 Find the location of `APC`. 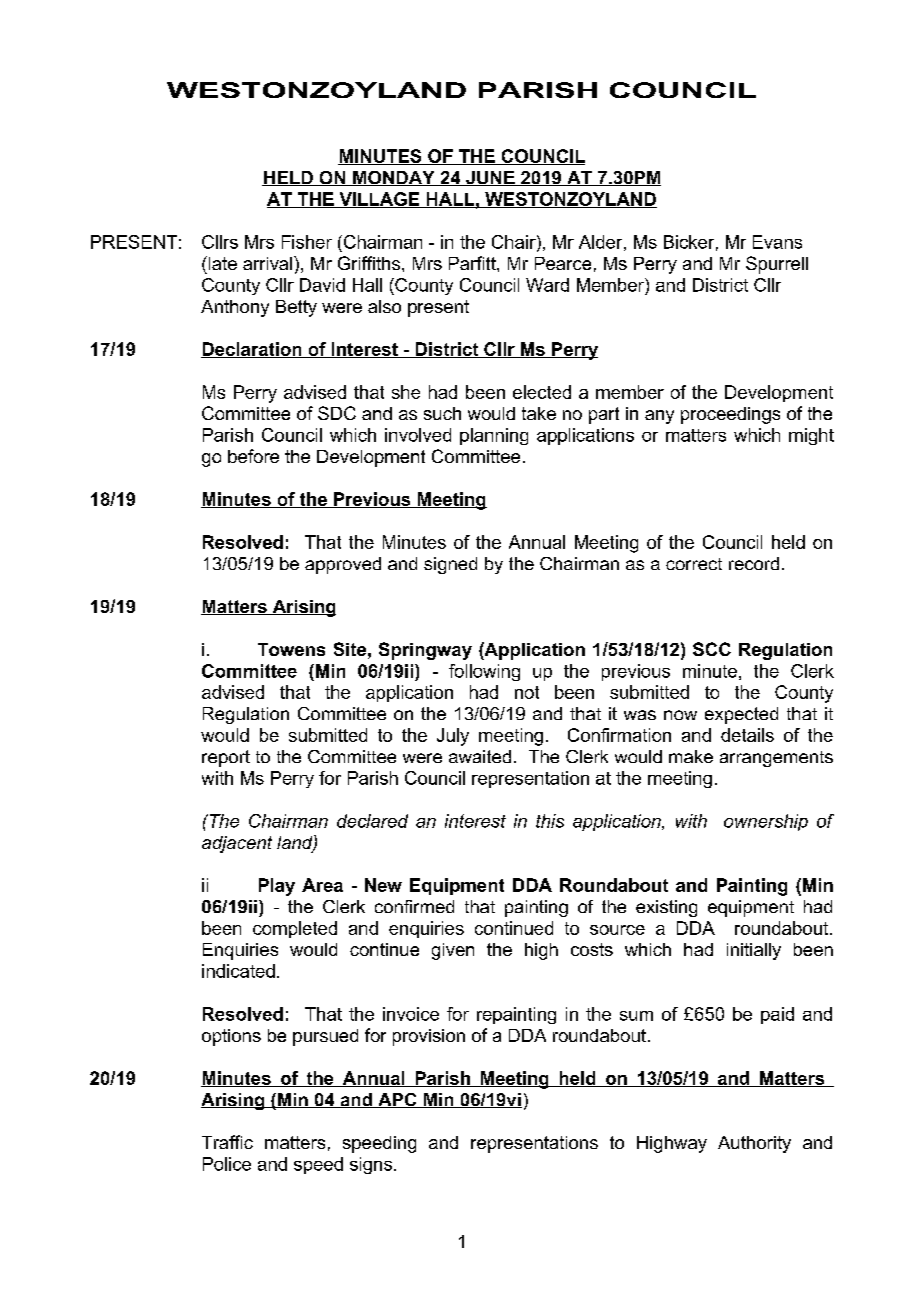

APC is located at coordinates (397, 1100).
